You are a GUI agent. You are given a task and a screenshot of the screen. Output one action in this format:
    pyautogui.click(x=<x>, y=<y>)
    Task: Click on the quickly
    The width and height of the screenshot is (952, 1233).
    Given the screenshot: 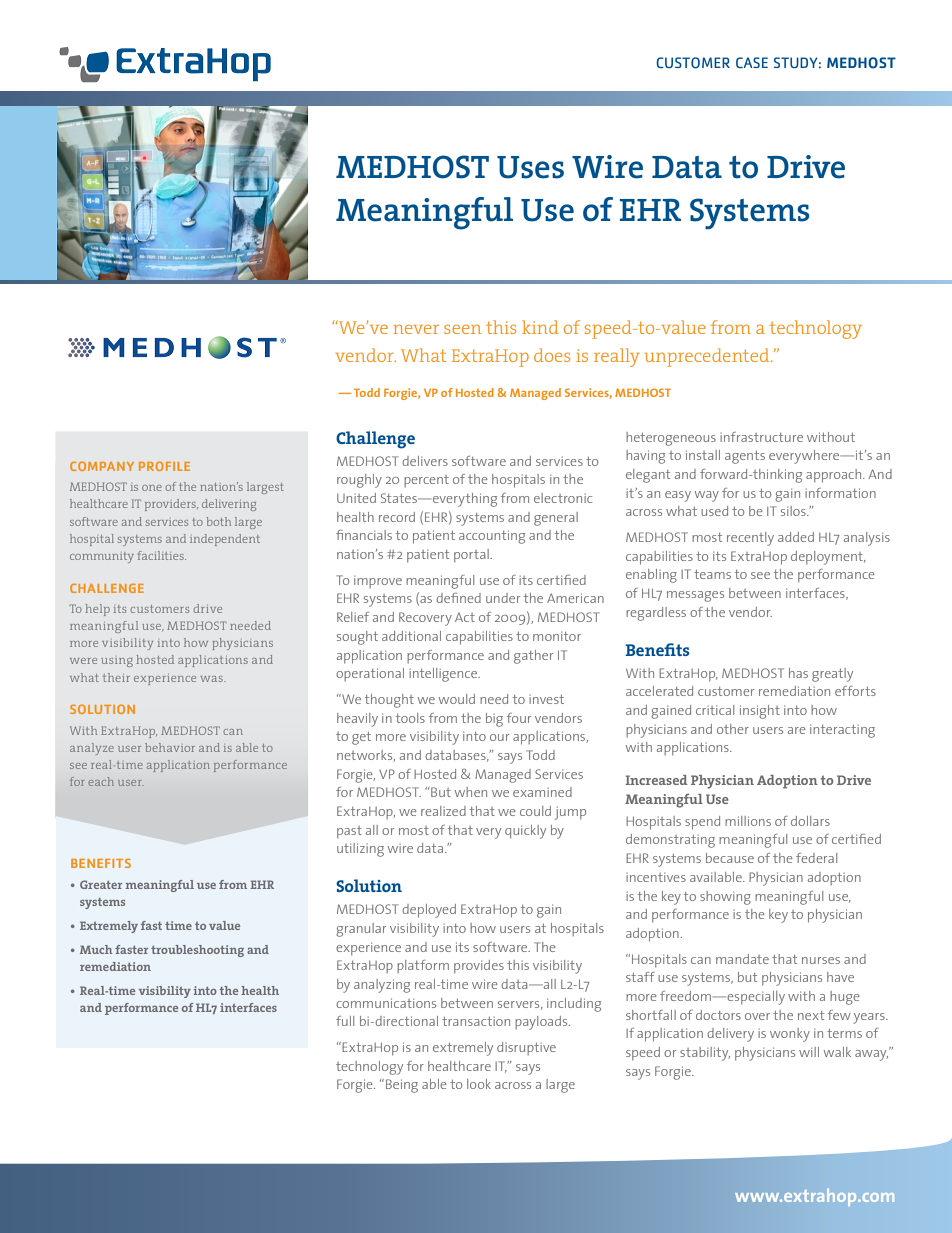 What is the action you would take?
    pyautogui.click(x=525, y=832)
